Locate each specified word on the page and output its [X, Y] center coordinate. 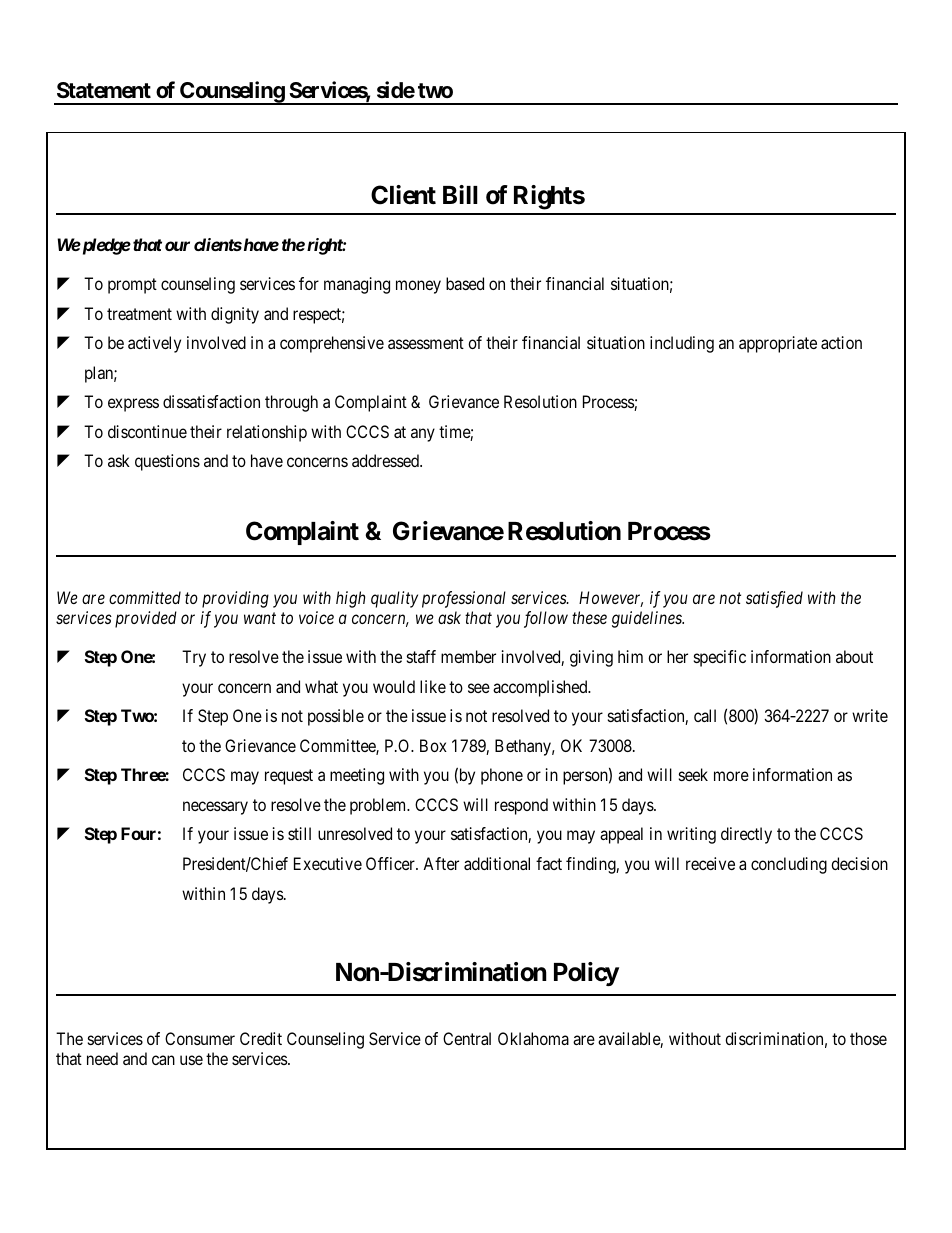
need [102, 1058]
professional [464, 599]
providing [235, 599]
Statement [104, 90]
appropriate [778, 344]
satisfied [774, 599]
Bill [460, 194]
